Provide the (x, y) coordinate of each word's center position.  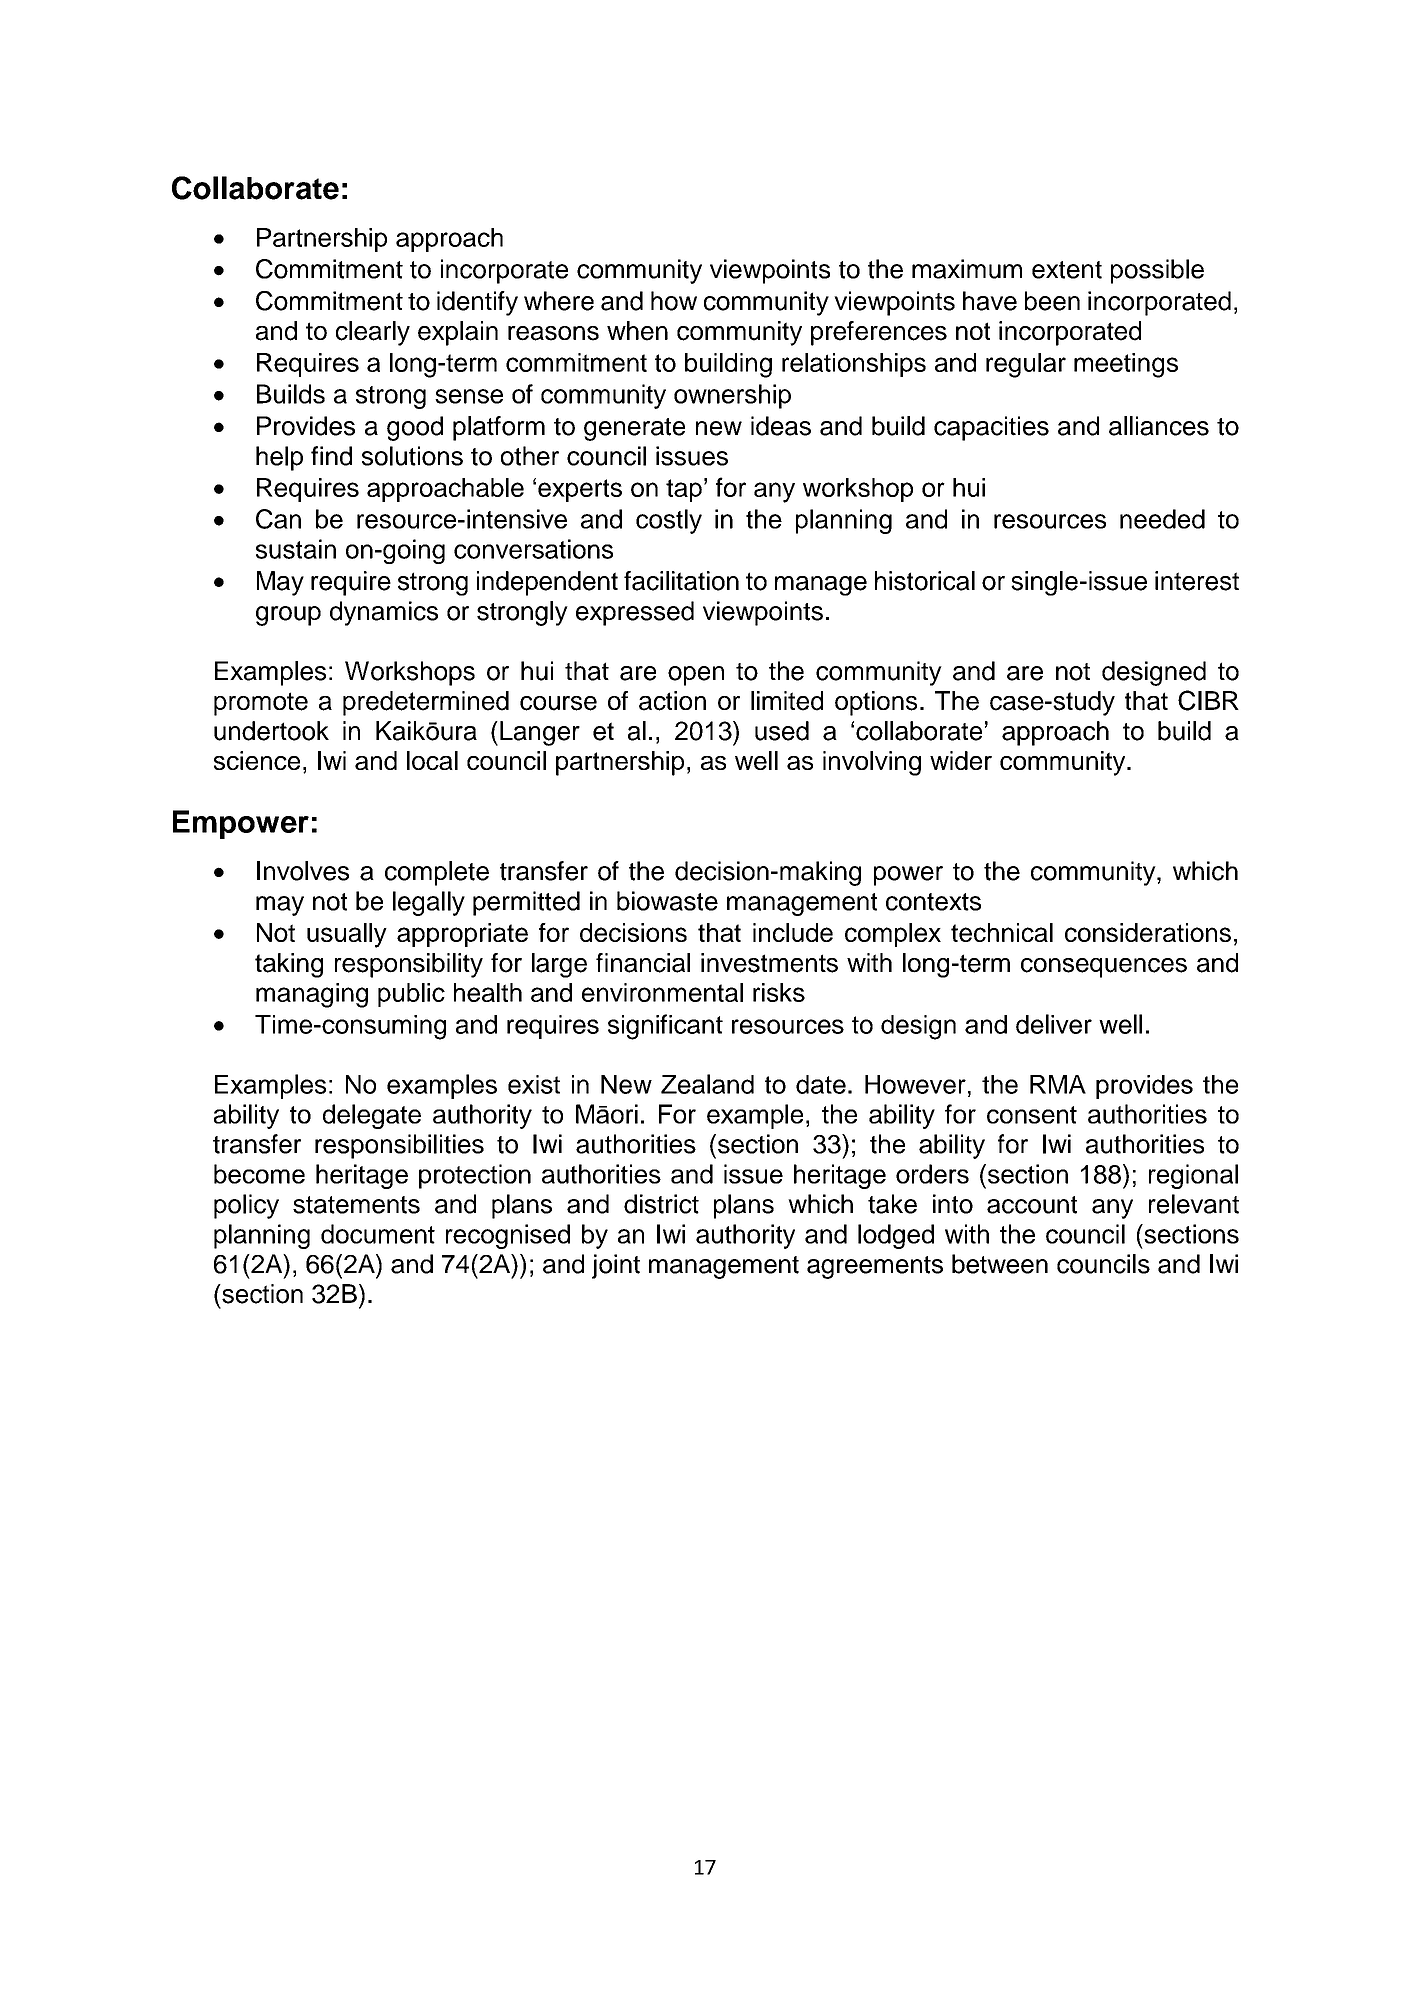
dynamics (384, 613)
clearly (373, 333)
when (637, 331)
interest (1197, 581)
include (793, 932)
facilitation (681, 581)
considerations (1148, 932)
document (378, 1234)
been (1052, 301)
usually (347, 935)
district (661, 1204)
